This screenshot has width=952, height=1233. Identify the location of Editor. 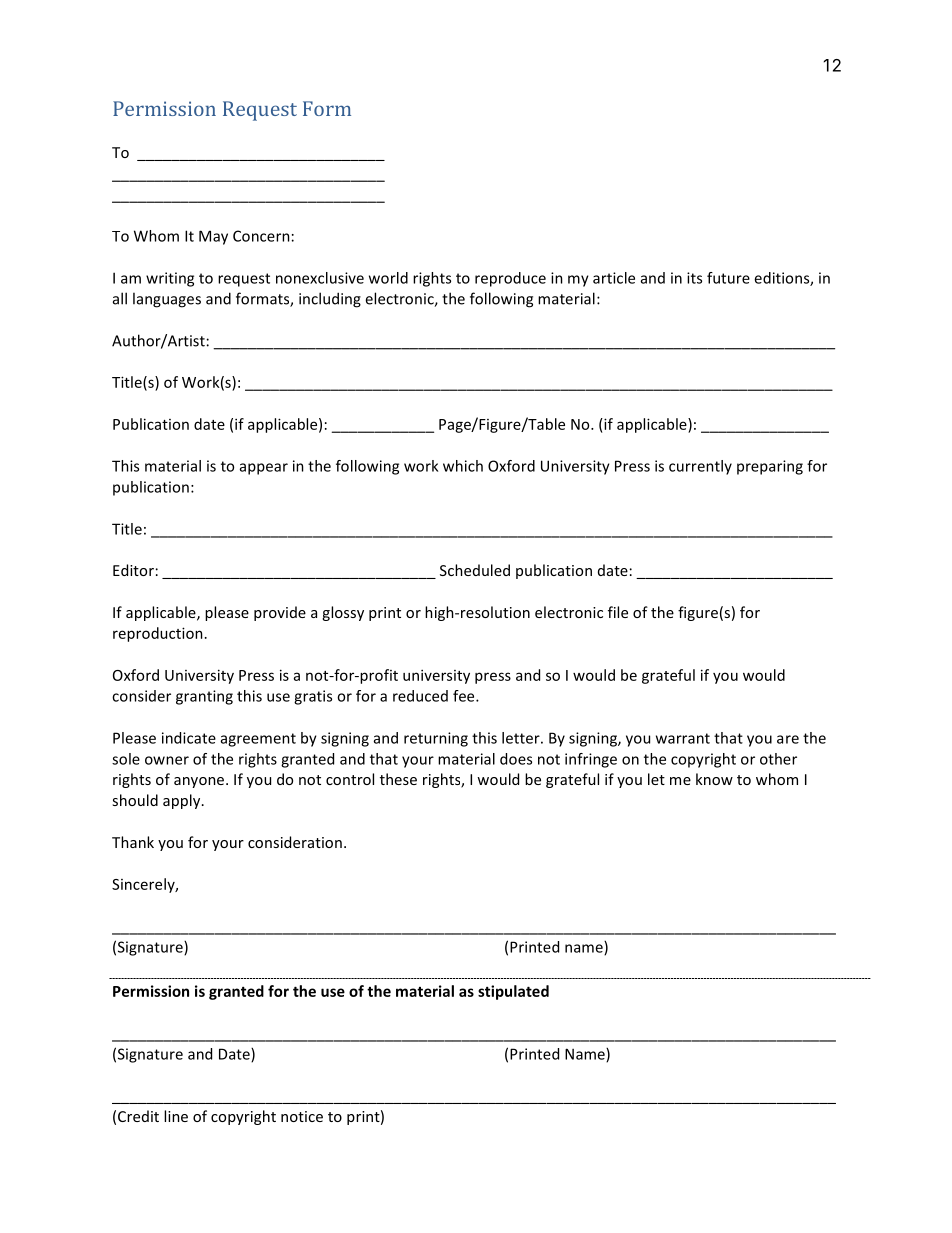
(133, 570).
